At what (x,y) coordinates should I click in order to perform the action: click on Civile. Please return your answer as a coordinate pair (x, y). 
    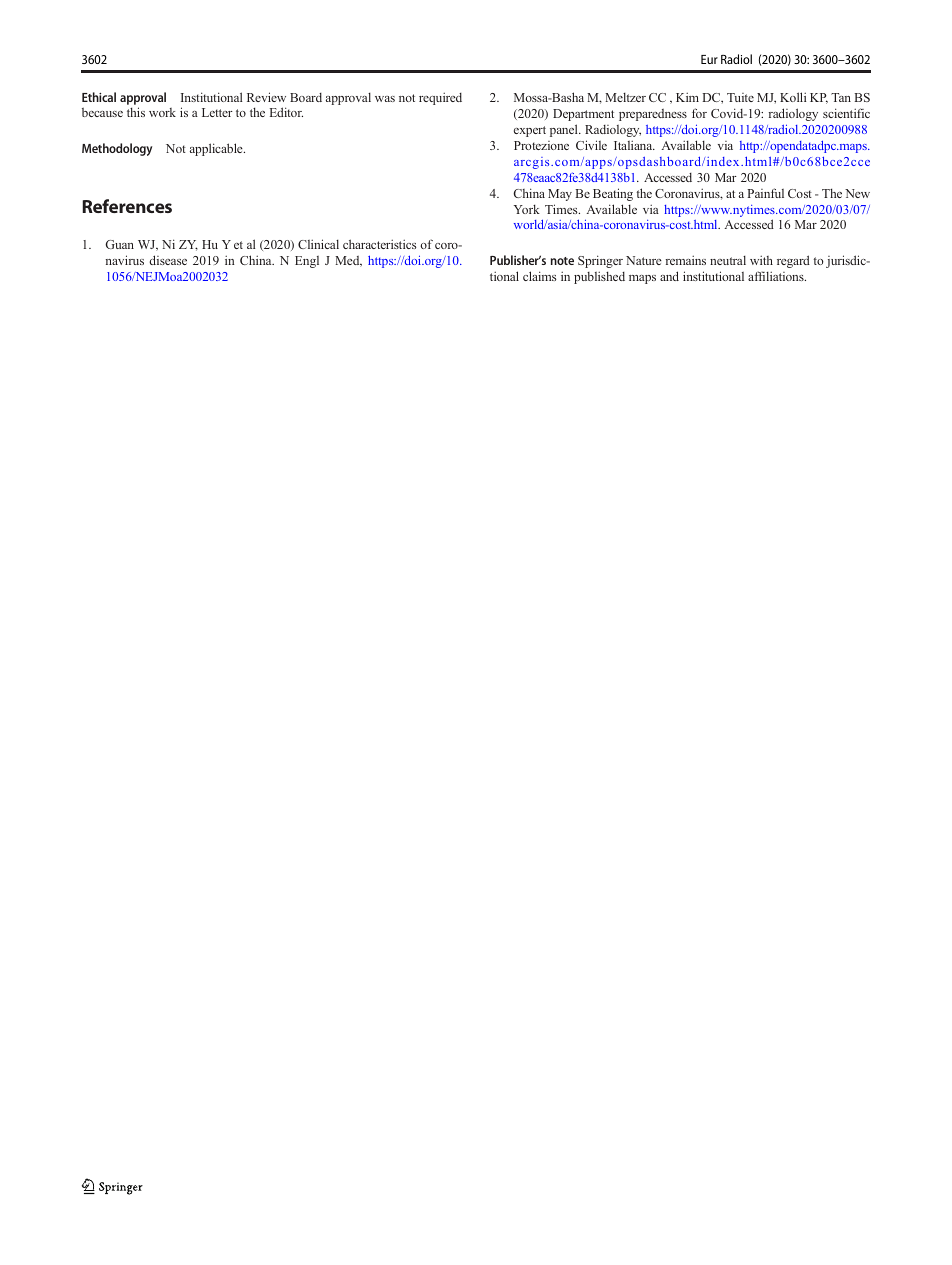
    Looking at the image, I should click on (591, 145).
